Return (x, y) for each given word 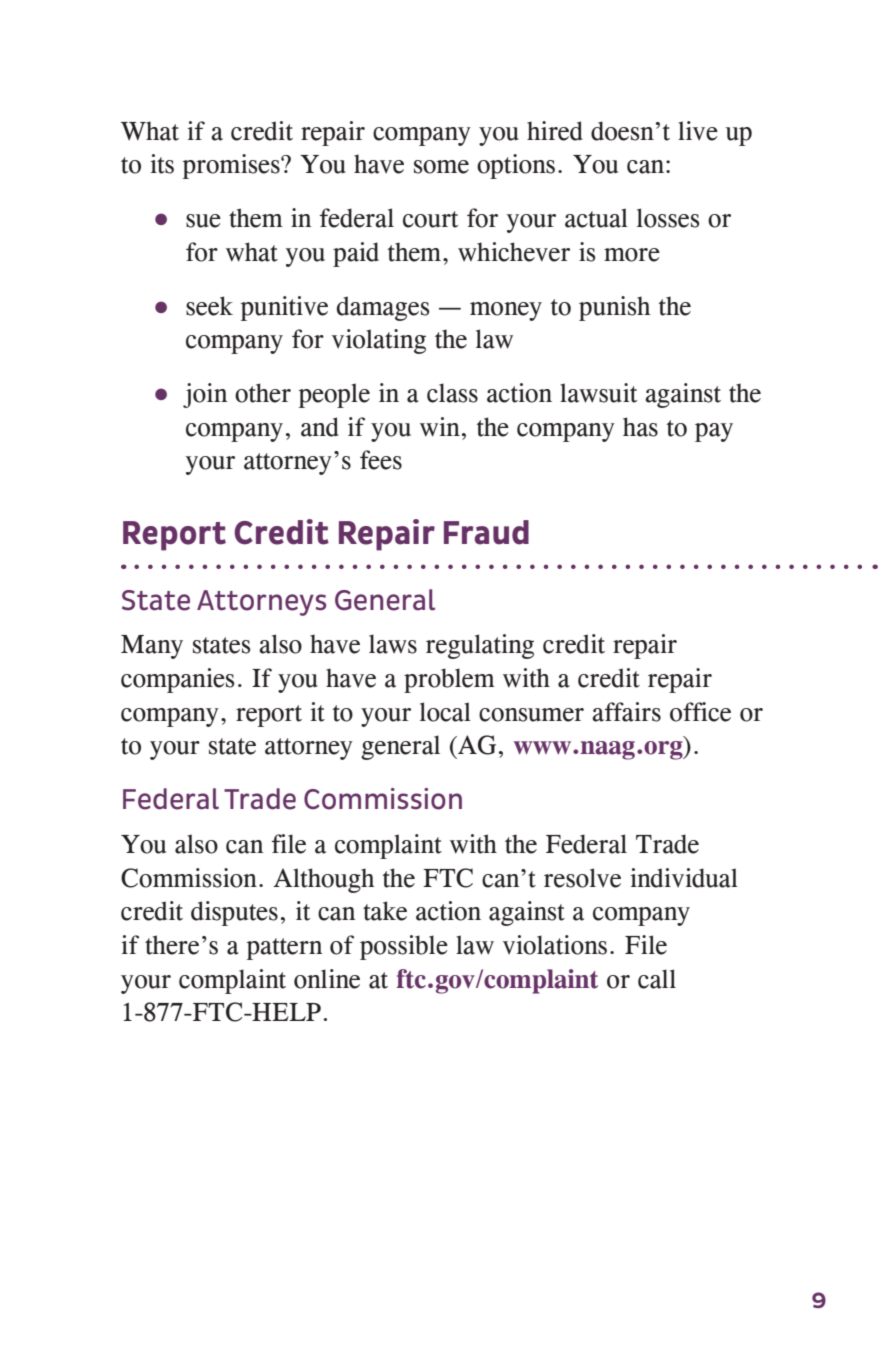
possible (404, 947)
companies (178, 680)
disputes (234, 913)
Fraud (486, 532)
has (640, 427)
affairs (626, 712)
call (657, 979)
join (205, 395)
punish (615, 308)
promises (232, 166)
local (445, 712)
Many (152, 647)
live (698, 131)
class (452, 393)
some (441, 167)
